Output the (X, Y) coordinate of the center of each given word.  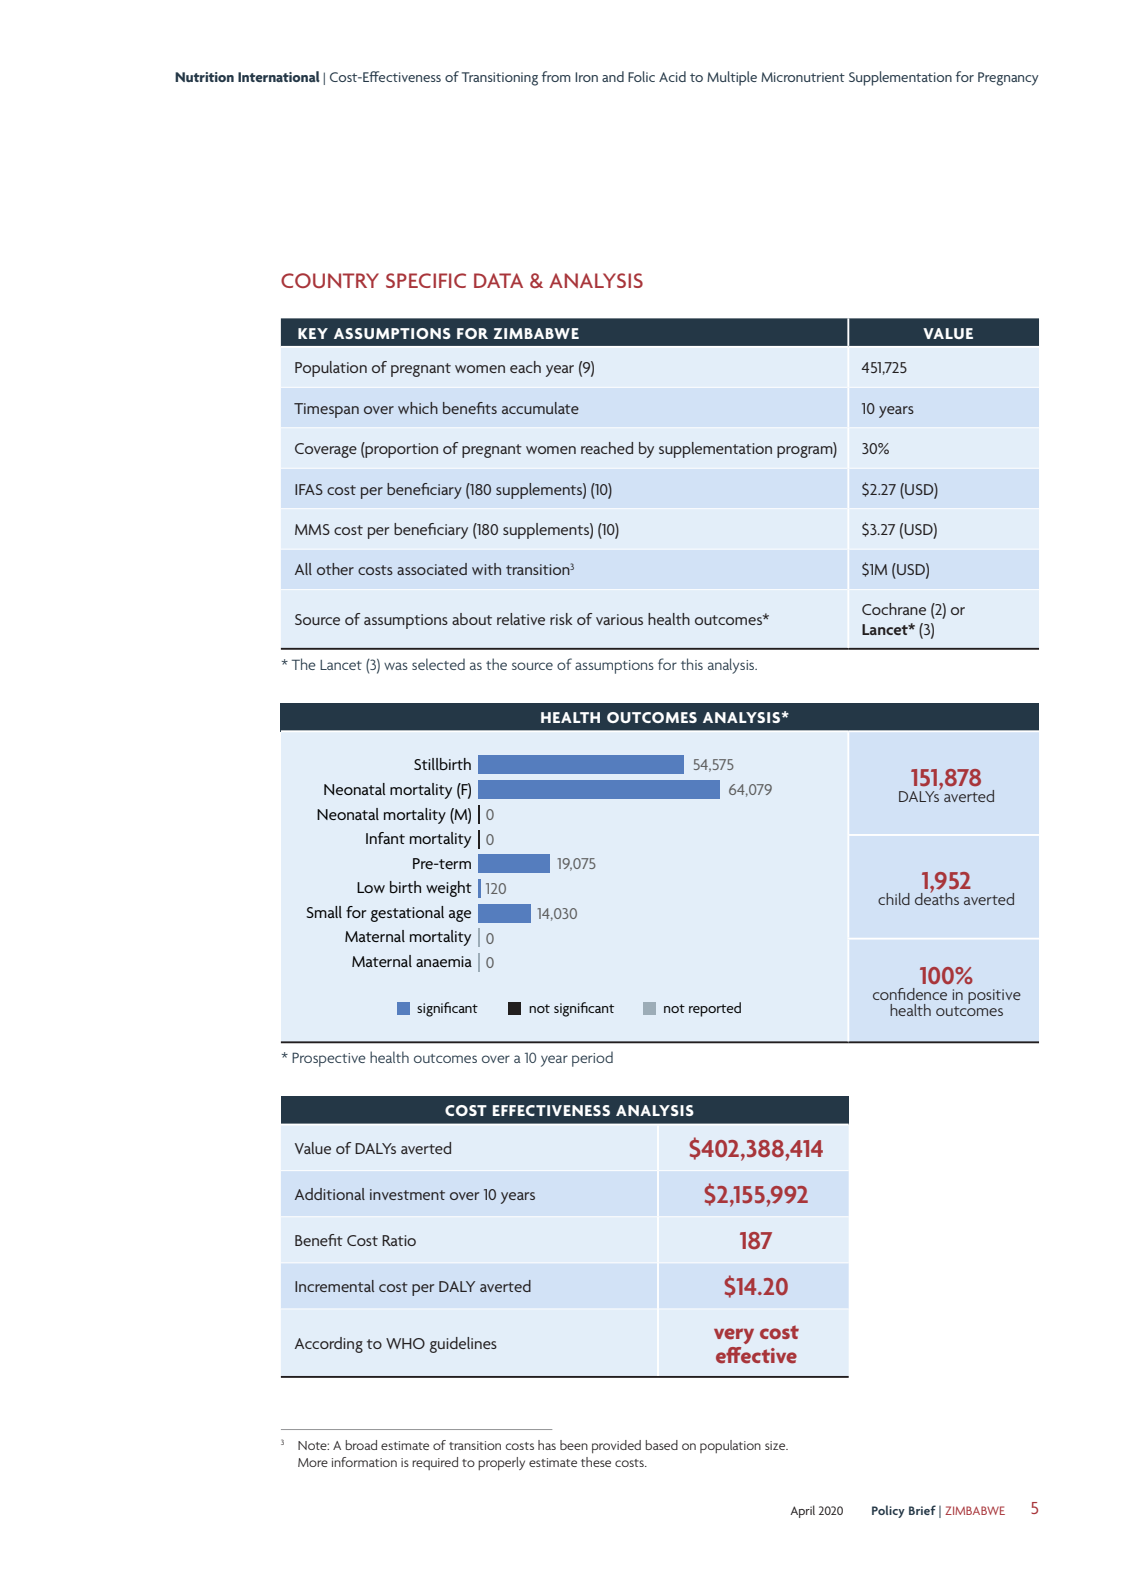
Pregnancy (1008, 79)
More (313, 1462)
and (613, 76)
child (894, 899)
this (692, 664)
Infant (385, 838)
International (279, 76)
